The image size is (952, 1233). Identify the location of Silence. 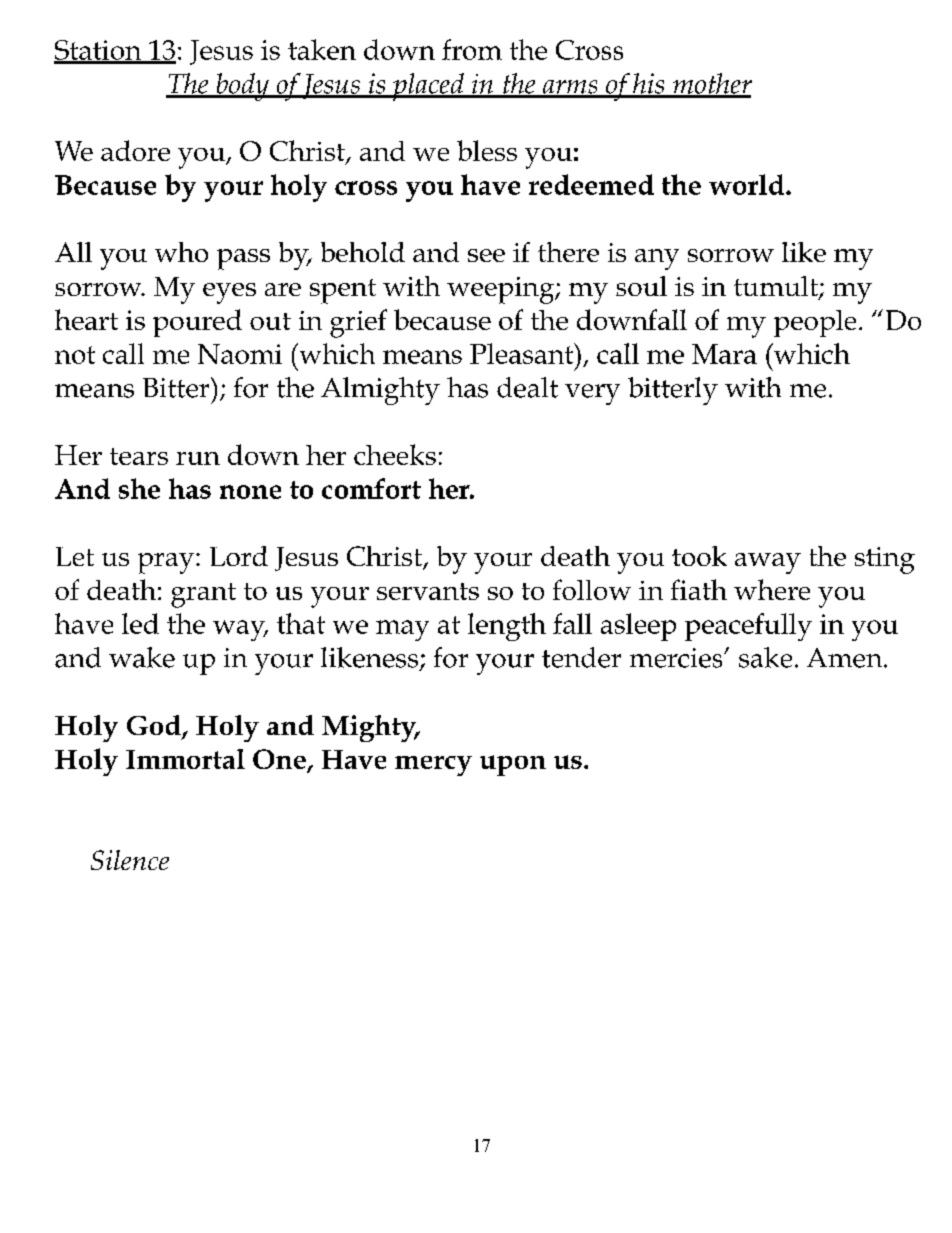
(130, 860).
